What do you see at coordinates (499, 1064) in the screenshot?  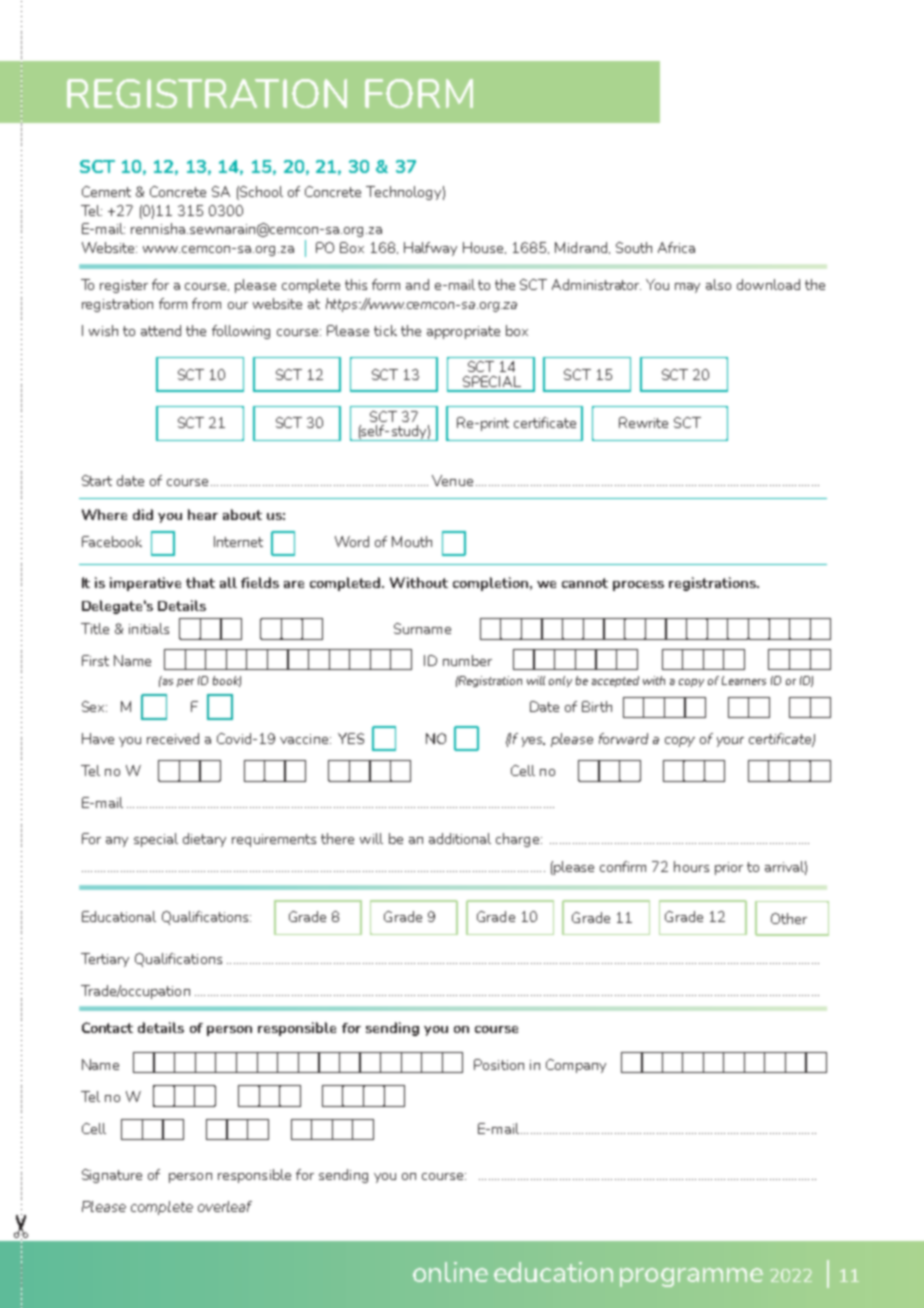 I see `Position` at bounding box center [499, 1064].
